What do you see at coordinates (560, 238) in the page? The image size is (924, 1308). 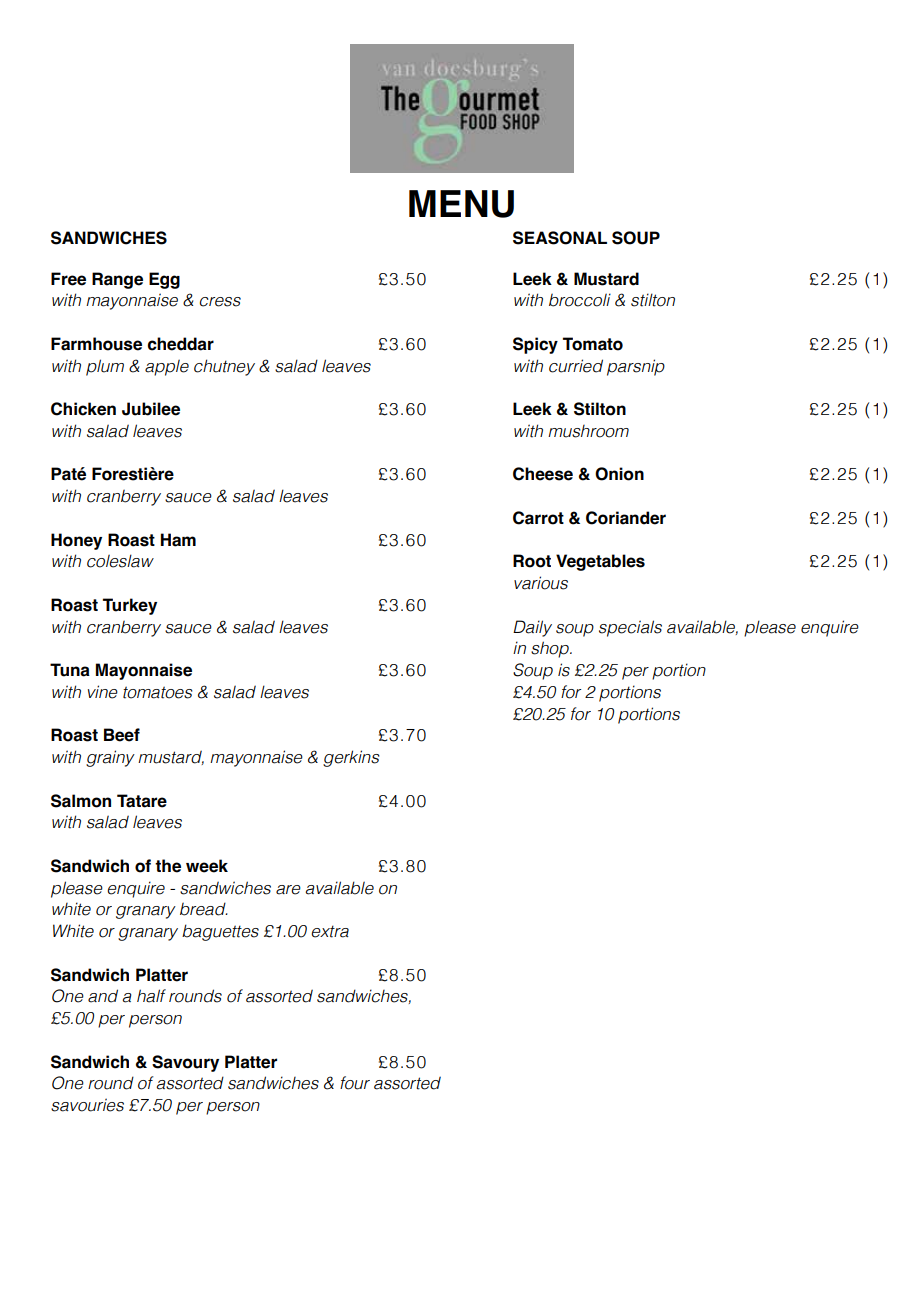 I see `SEASONAL` at bounding box center [560, 238].
